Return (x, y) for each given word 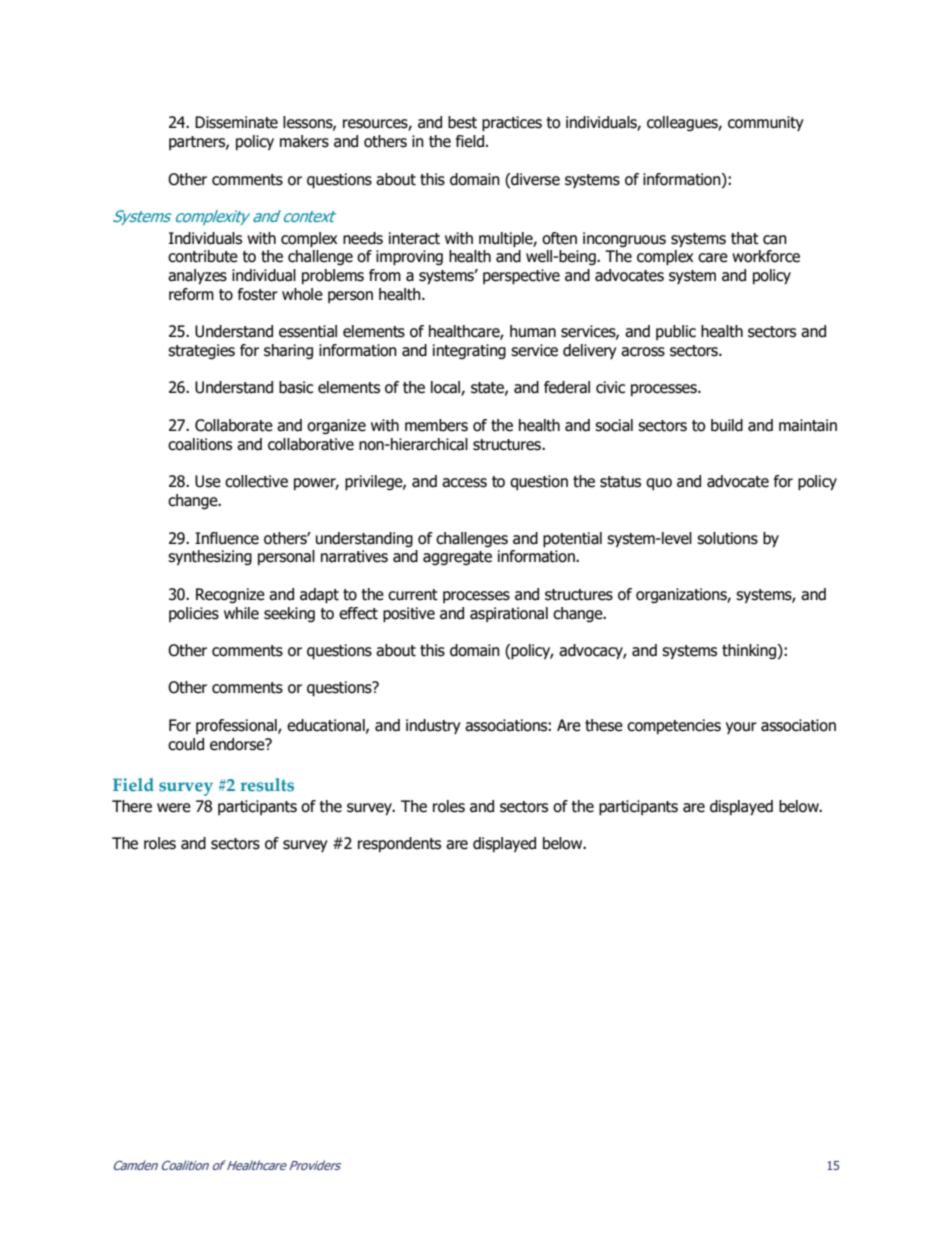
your (741, 728)
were (174, 808)
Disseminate (236, 122)
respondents (399, 844)
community (766, 123)
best (462, 122)
